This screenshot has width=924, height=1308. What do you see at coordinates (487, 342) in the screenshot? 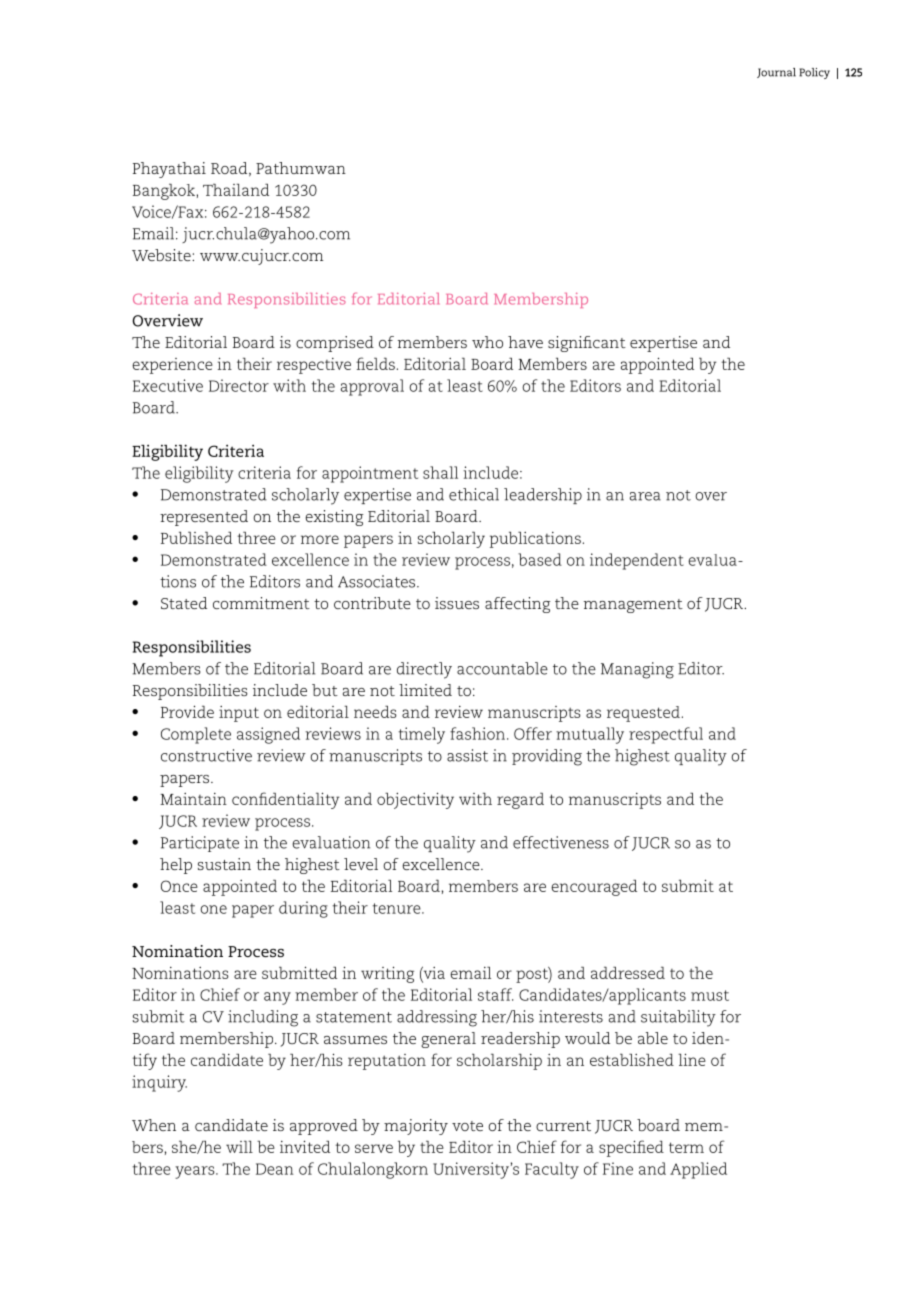
I see `who` at bounding box center [487, 342].
